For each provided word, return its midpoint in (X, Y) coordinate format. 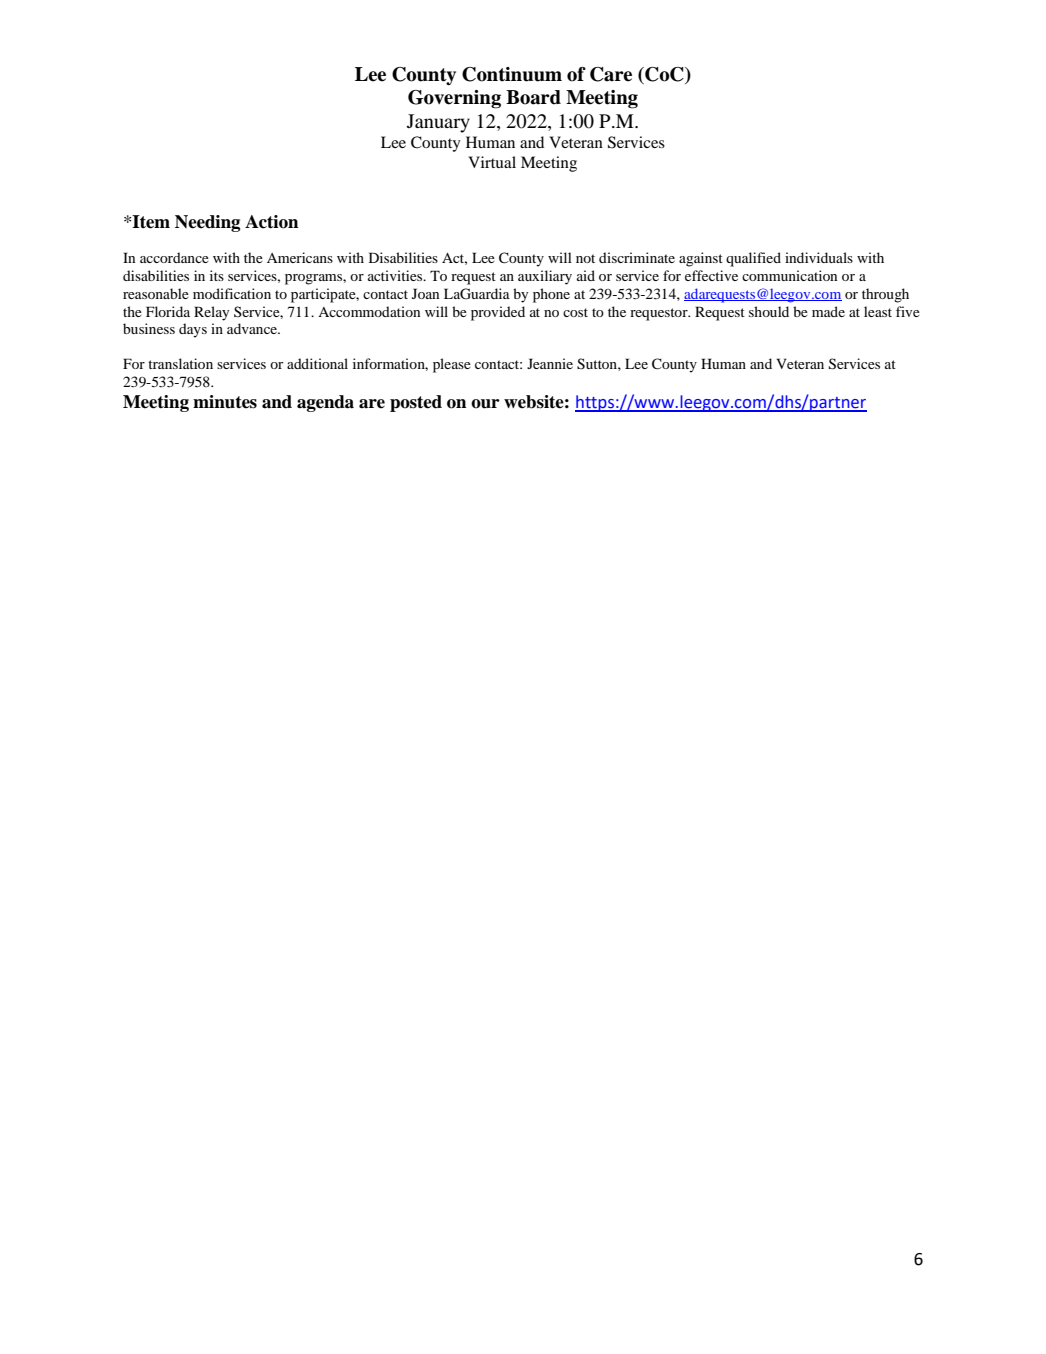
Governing (454, 99)
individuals (819, 257)
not (585, 258)
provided (498, 313)
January (438, 123)
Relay (211, 313)
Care (611, 74)
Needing (207, 223)
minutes (225, 402)
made (828, 311)
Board (533, 97)
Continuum (512, 74)
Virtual (492, 162)
